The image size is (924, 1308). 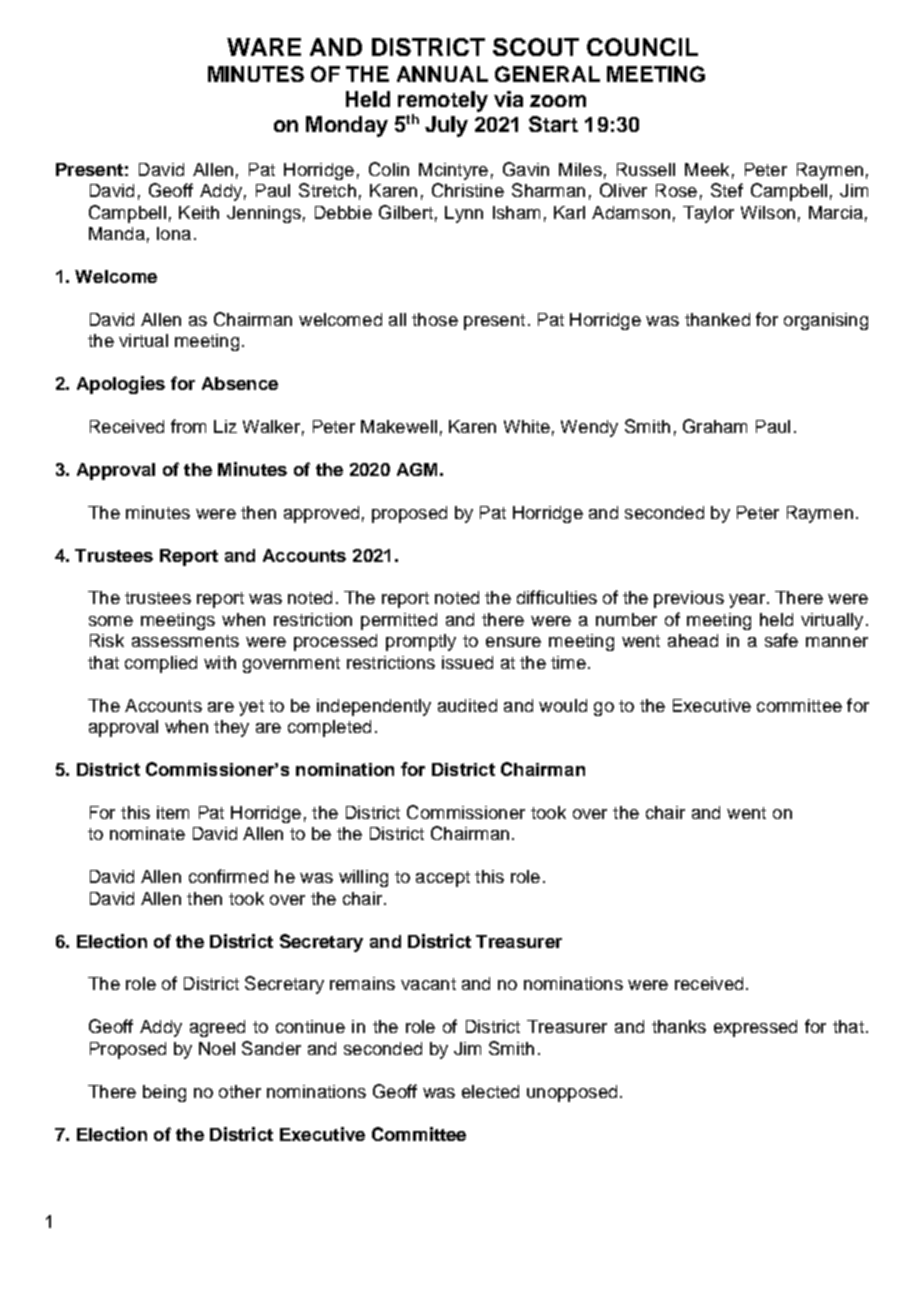 I want to click on Graham, so click(x=715, y=426).
